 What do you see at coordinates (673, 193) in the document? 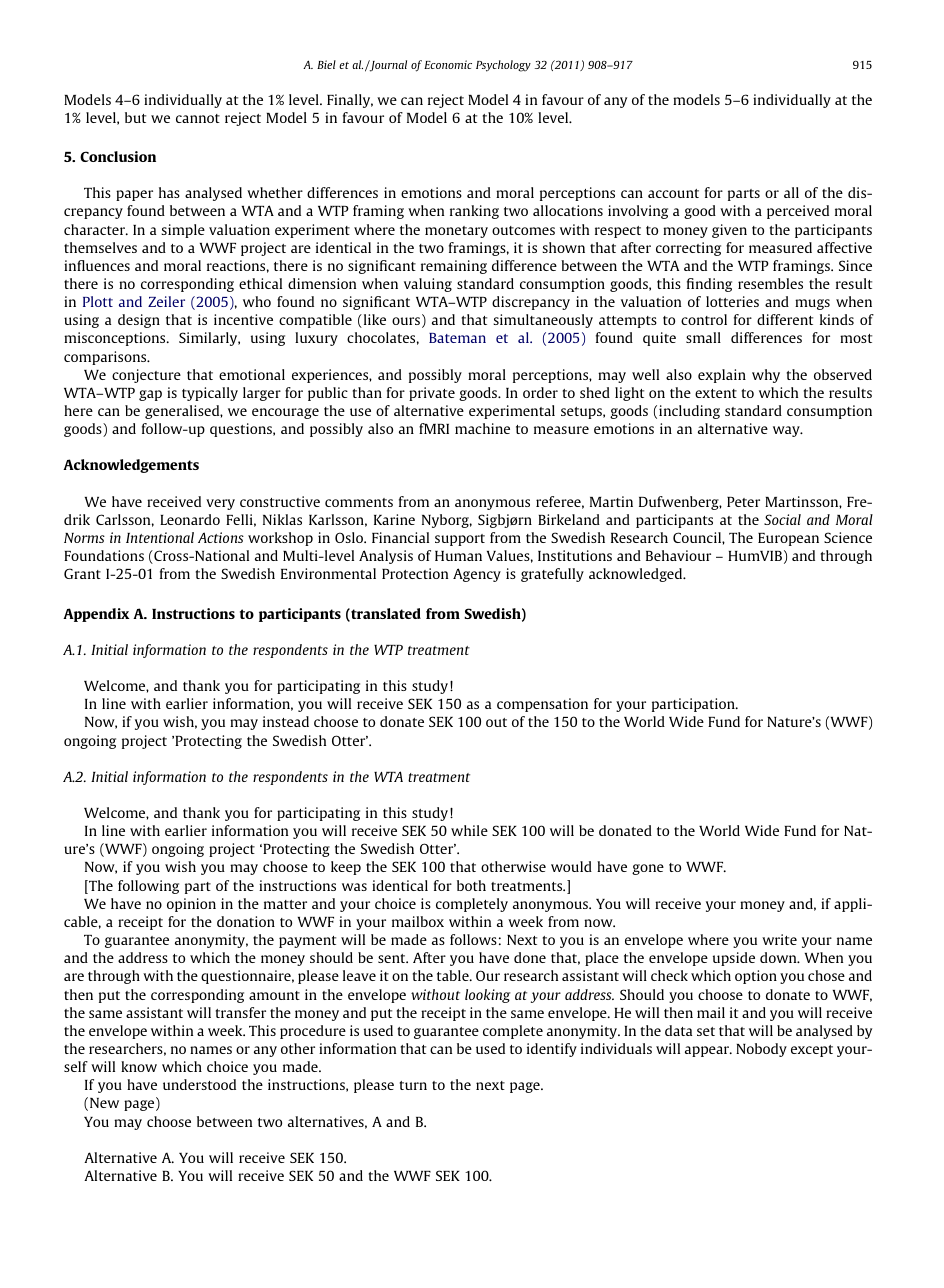
I see `account` at bounding box center [673, 193].
